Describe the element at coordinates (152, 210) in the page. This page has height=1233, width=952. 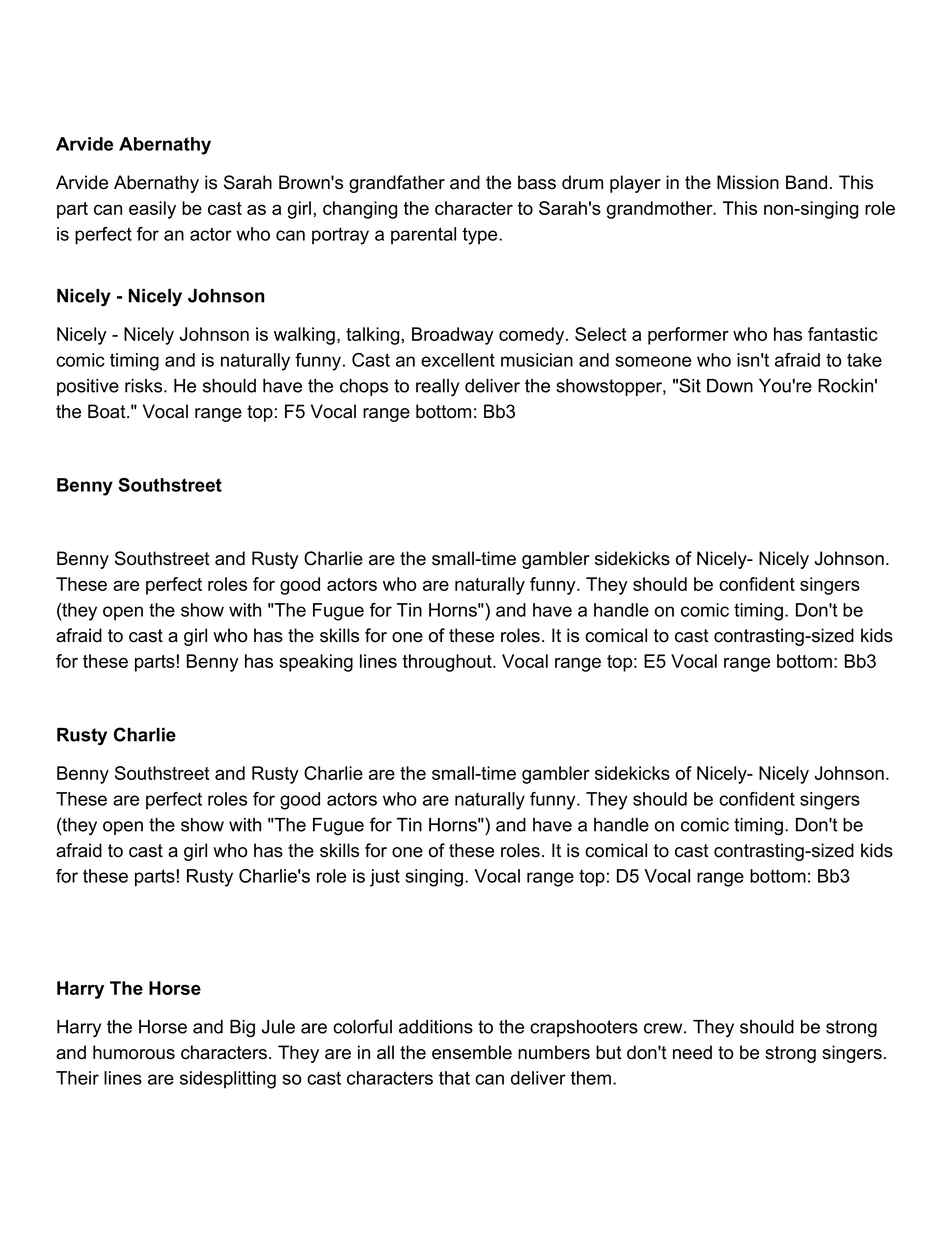
I see `easily` at that location.
